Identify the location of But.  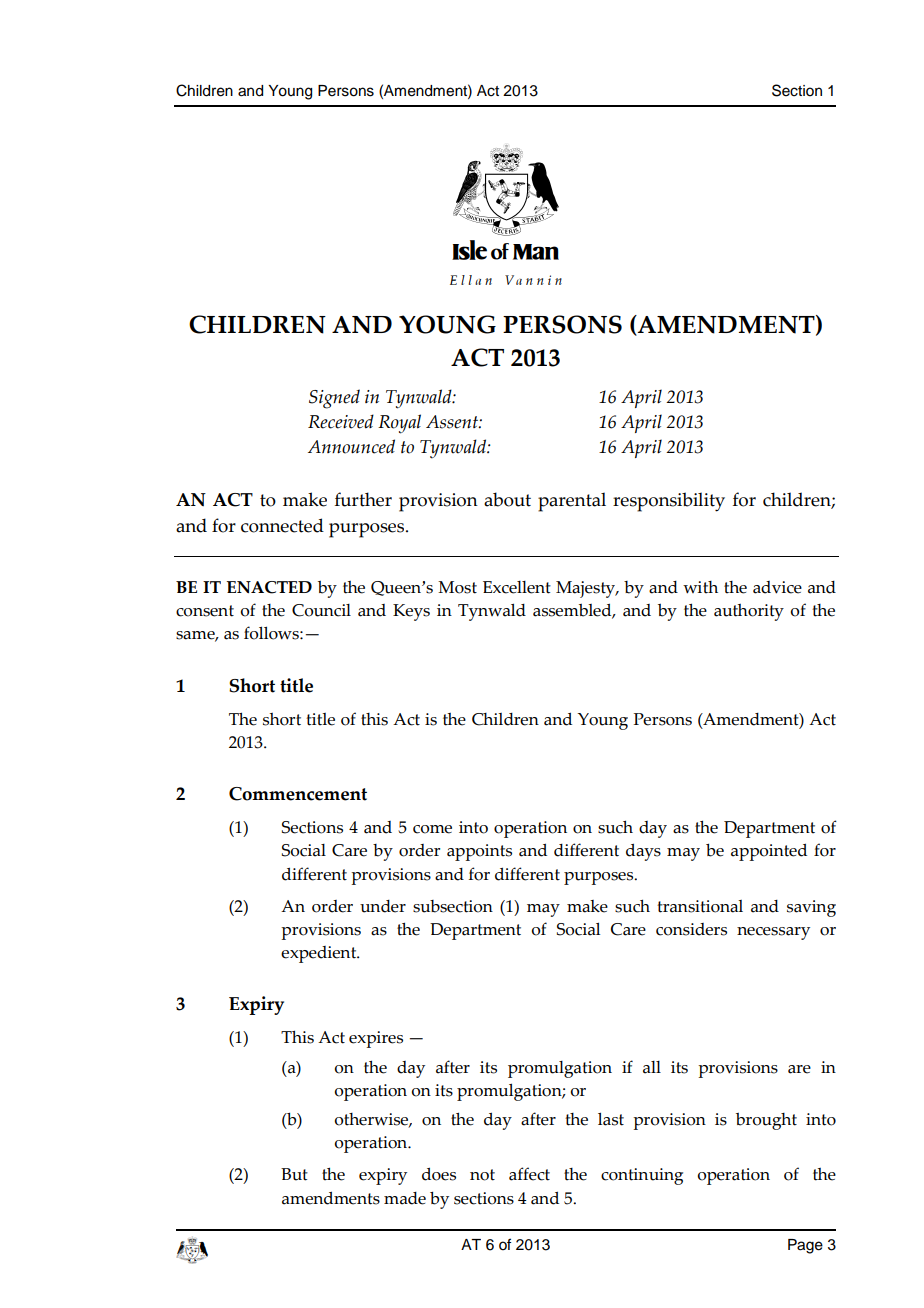
(294, 1174).
